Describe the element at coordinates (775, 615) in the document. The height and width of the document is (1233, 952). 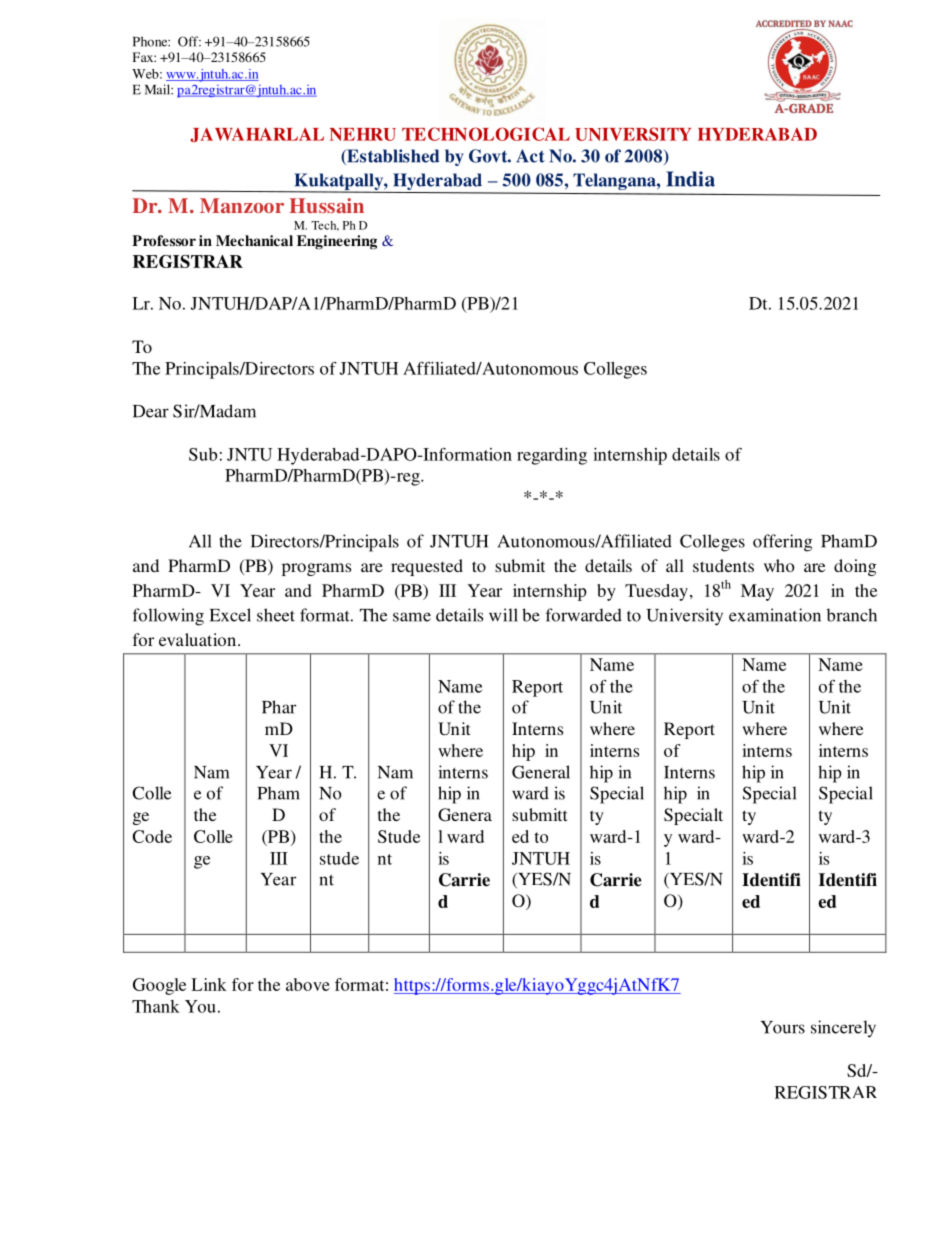
I see `examination` at that location.
